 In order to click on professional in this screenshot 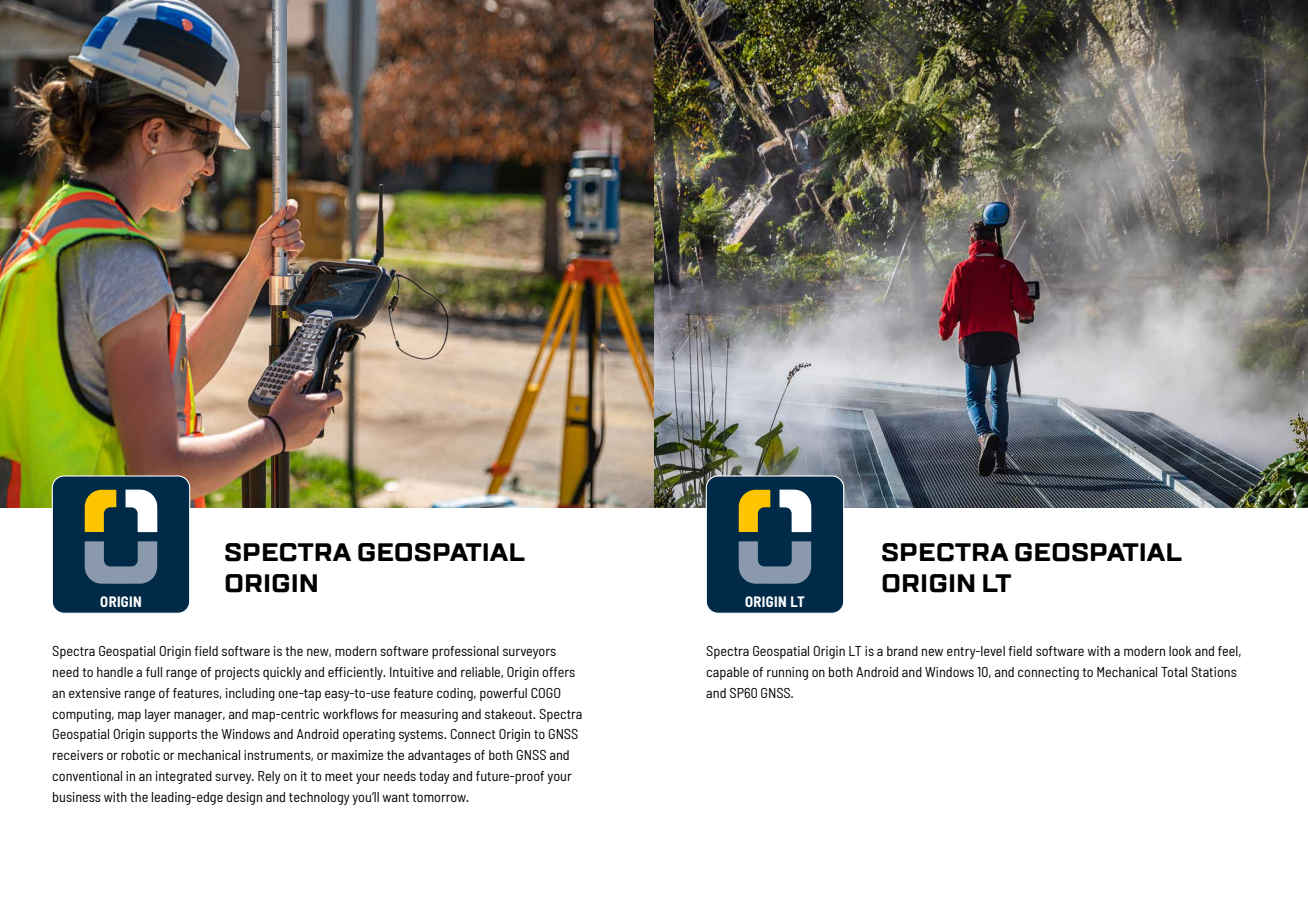, I will do `click(465, 652)`.
